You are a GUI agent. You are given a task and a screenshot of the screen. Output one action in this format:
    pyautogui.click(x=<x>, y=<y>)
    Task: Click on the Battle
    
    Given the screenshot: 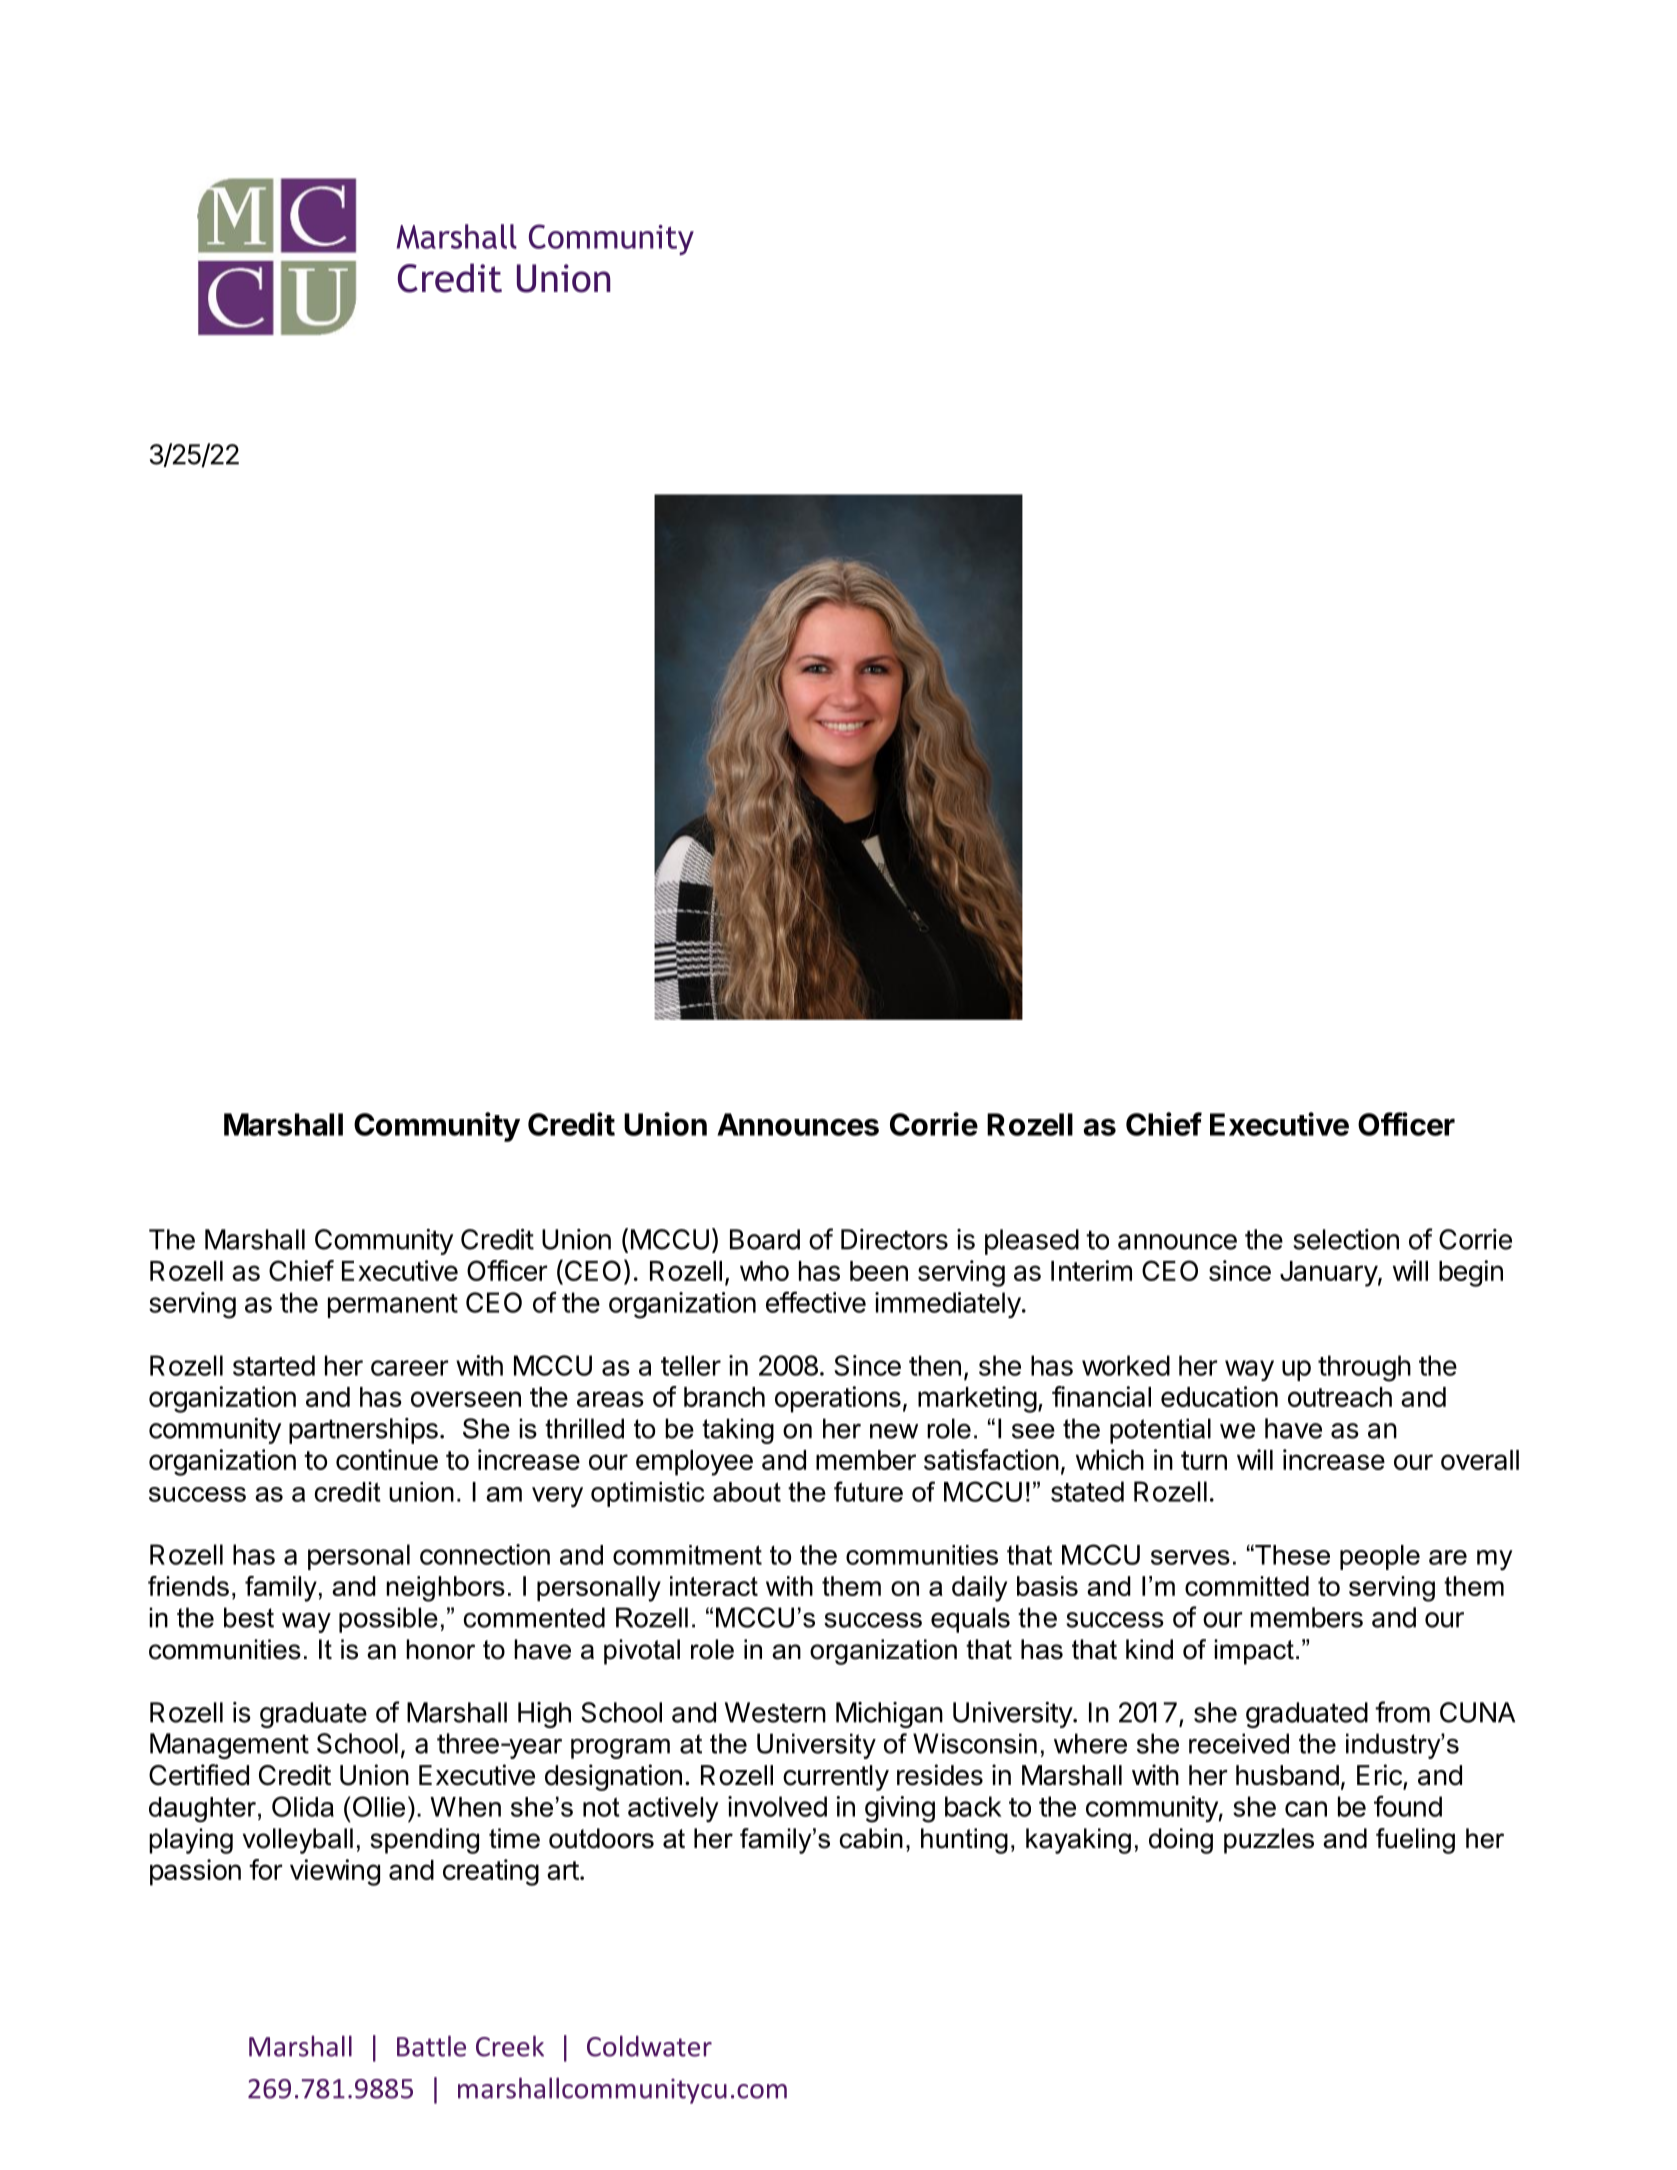 What is the action you would take?
    pyautogui.click(x=431, y=2046)
